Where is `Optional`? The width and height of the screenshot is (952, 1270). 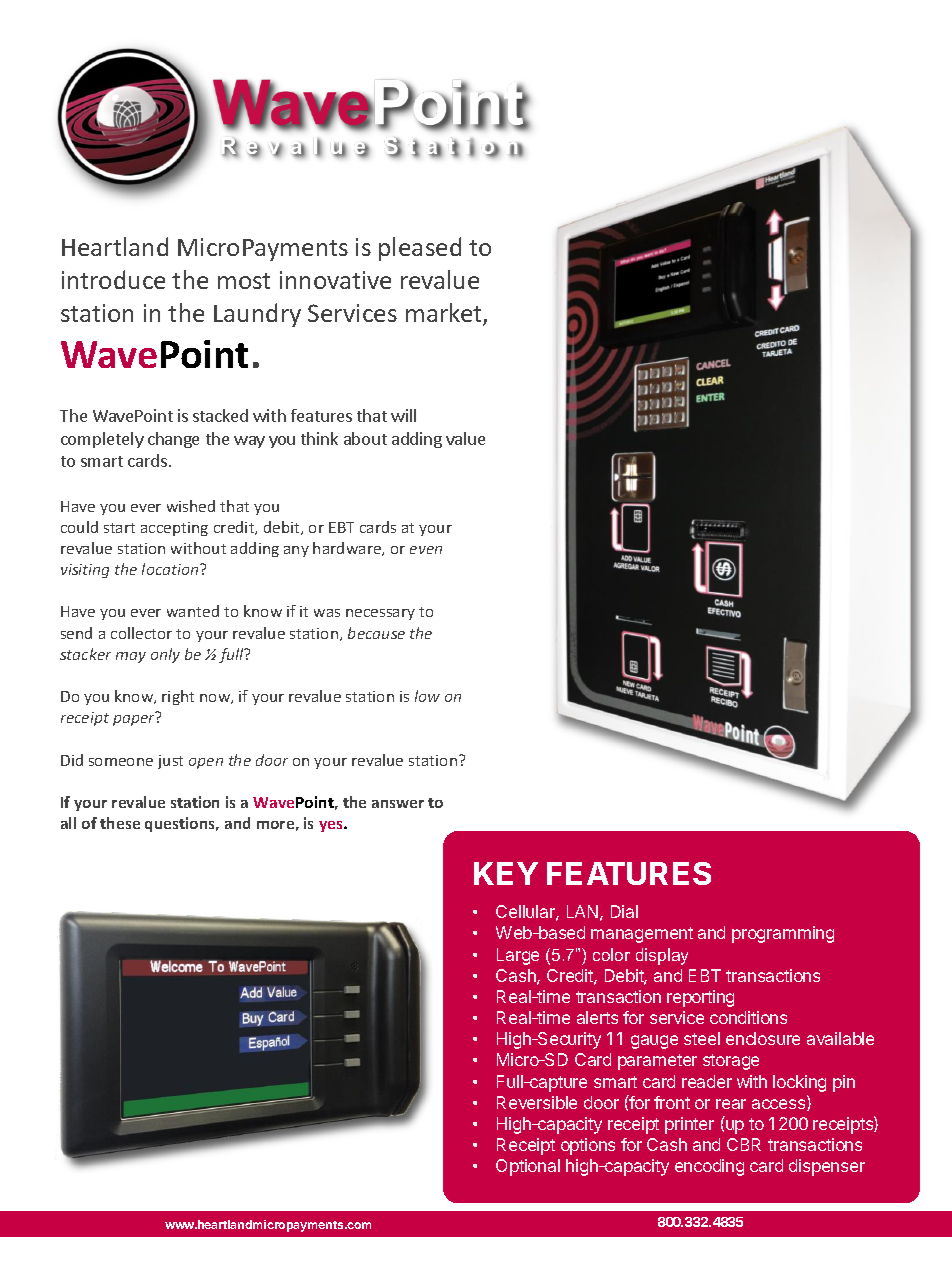 Optional is located at coordinates (528, 1167).
